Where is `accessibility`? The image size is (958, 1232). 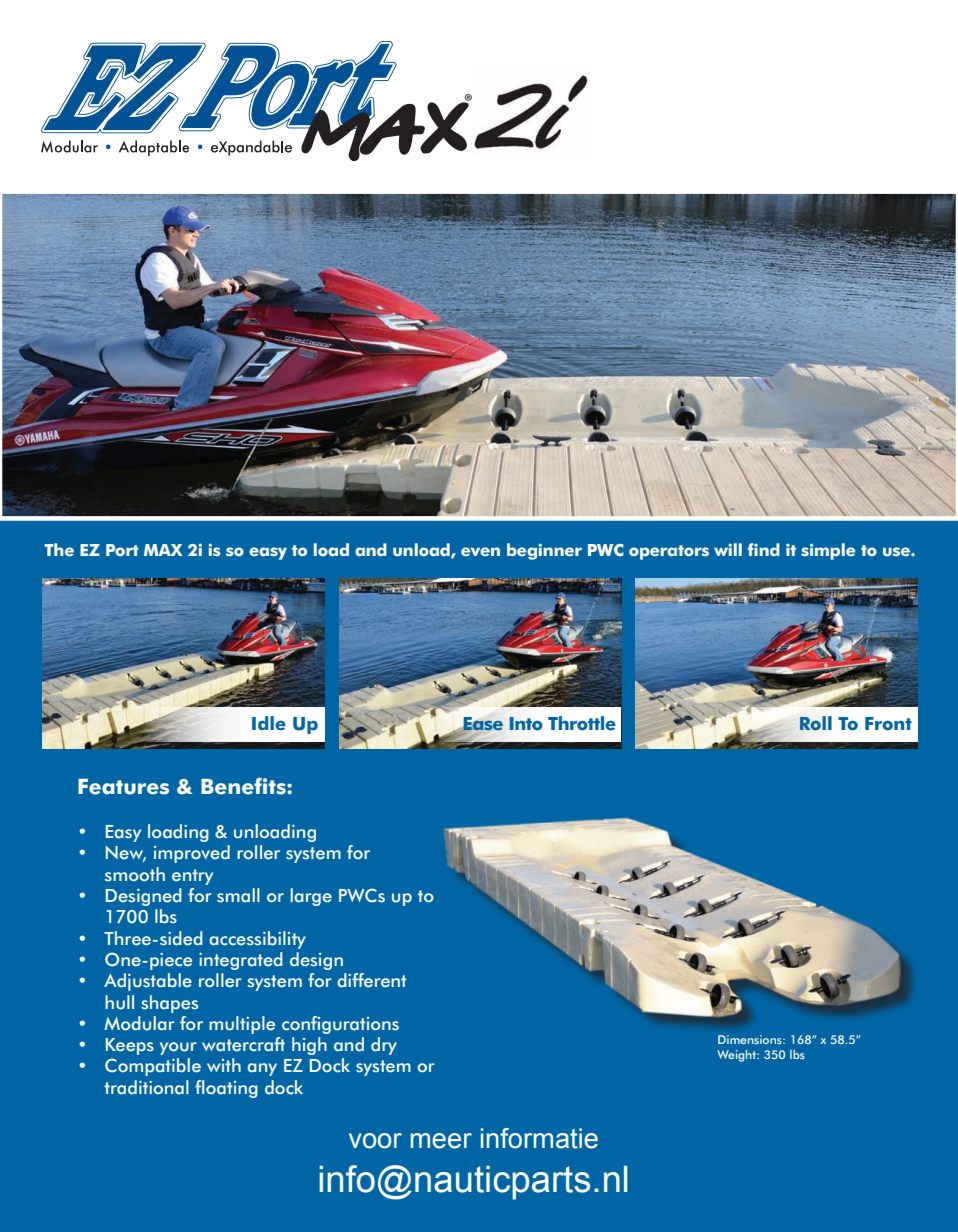 accessibility is located at coordinates (257, 940).
